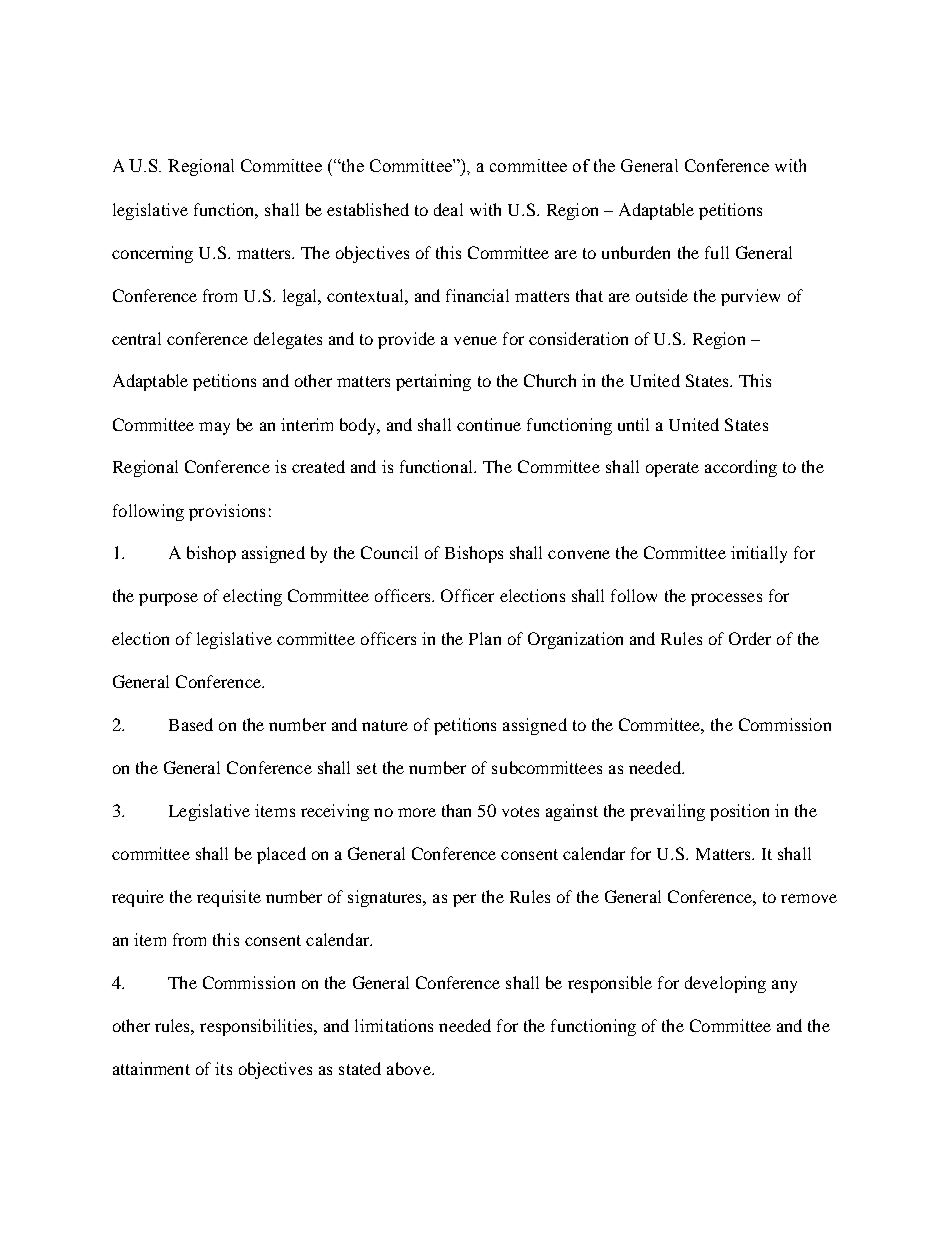 The image size is (952, 1233). Describe the element at coordinates (191, 724) in the screenshot. I see `Based` at that location.
